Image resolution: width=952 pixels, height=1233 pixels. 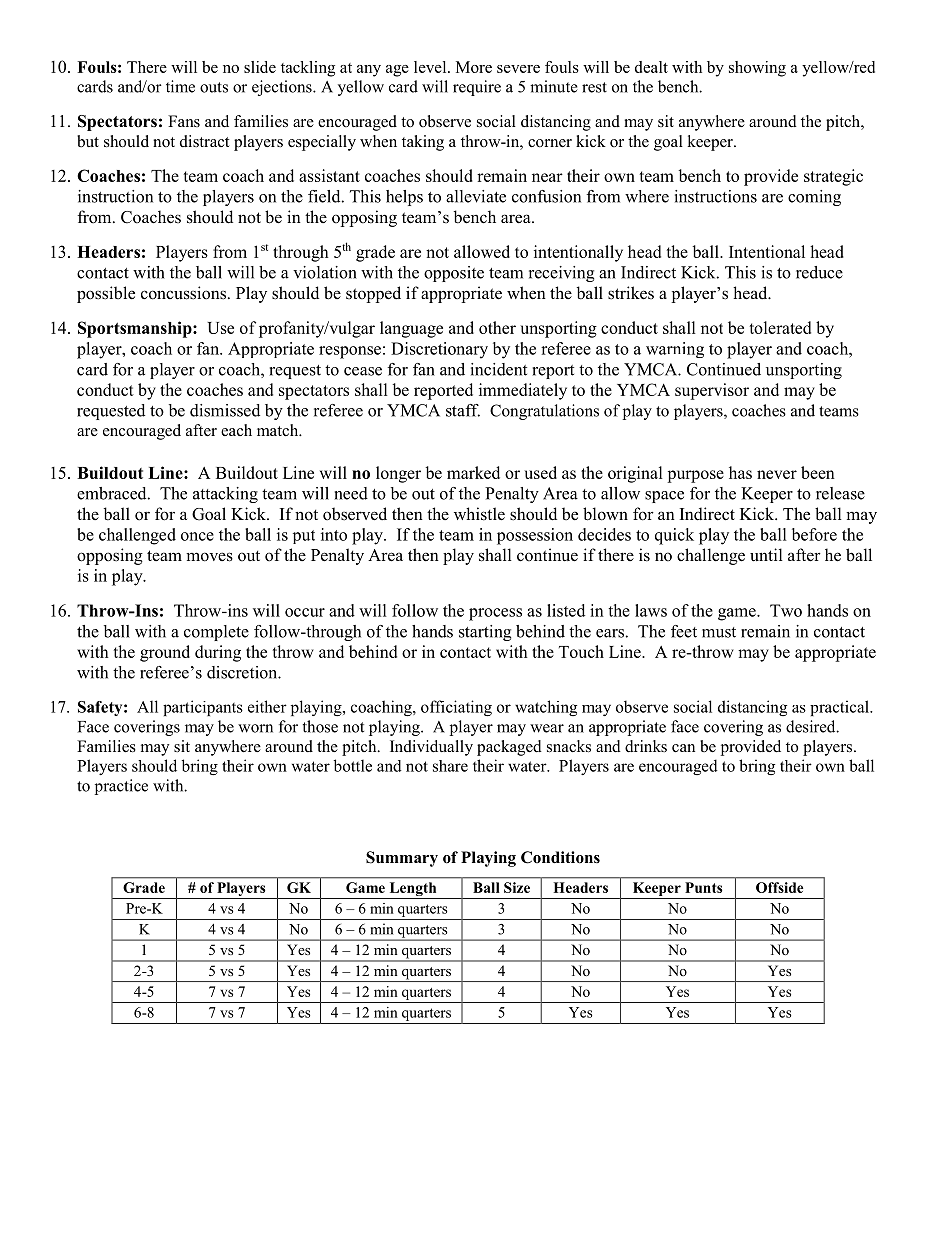 I want to click on incident, so click(x=499, y=369).
